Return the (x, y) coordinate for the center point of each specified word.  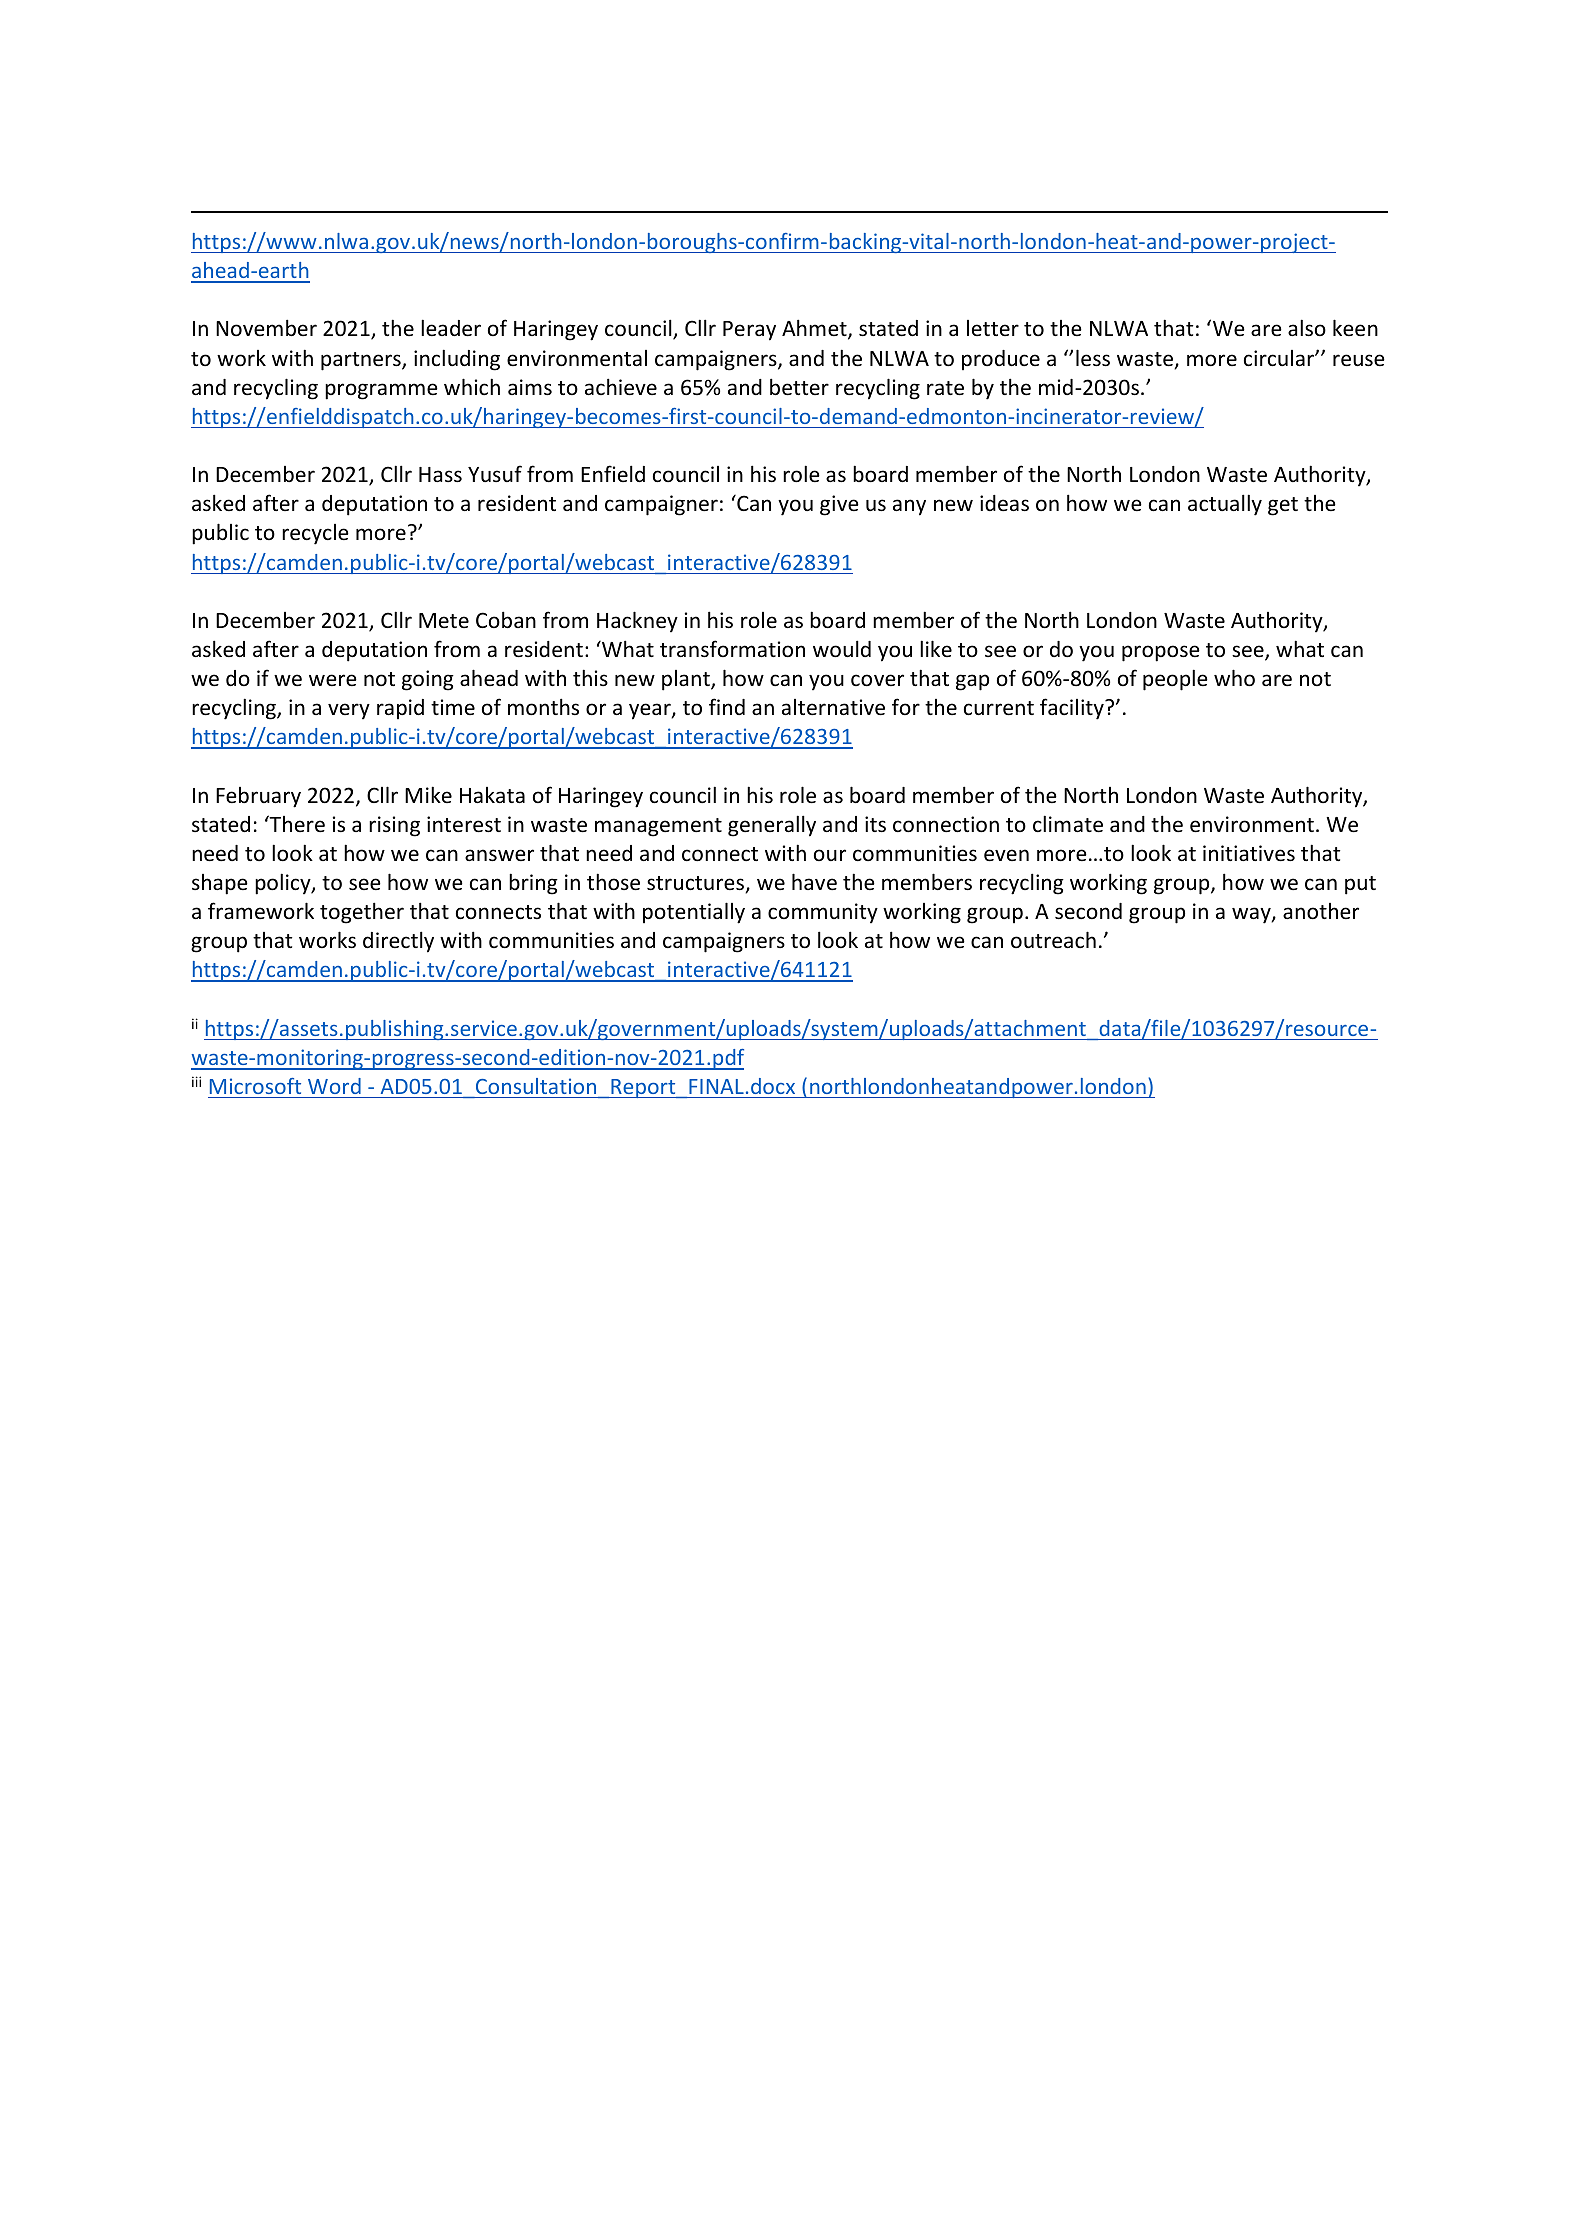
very (349, 711)
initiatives (1249, 853)
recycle (315, 534)
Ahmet (815, 329)
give (839, 505)
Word (334, 1086)
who (1234, 678)
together (362, 913)
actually (1225, 505)
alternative (833, 707)
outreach (1053, 940)
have (814, 882)
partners (362, 361)
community (823, 913)
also (1307, 328)
